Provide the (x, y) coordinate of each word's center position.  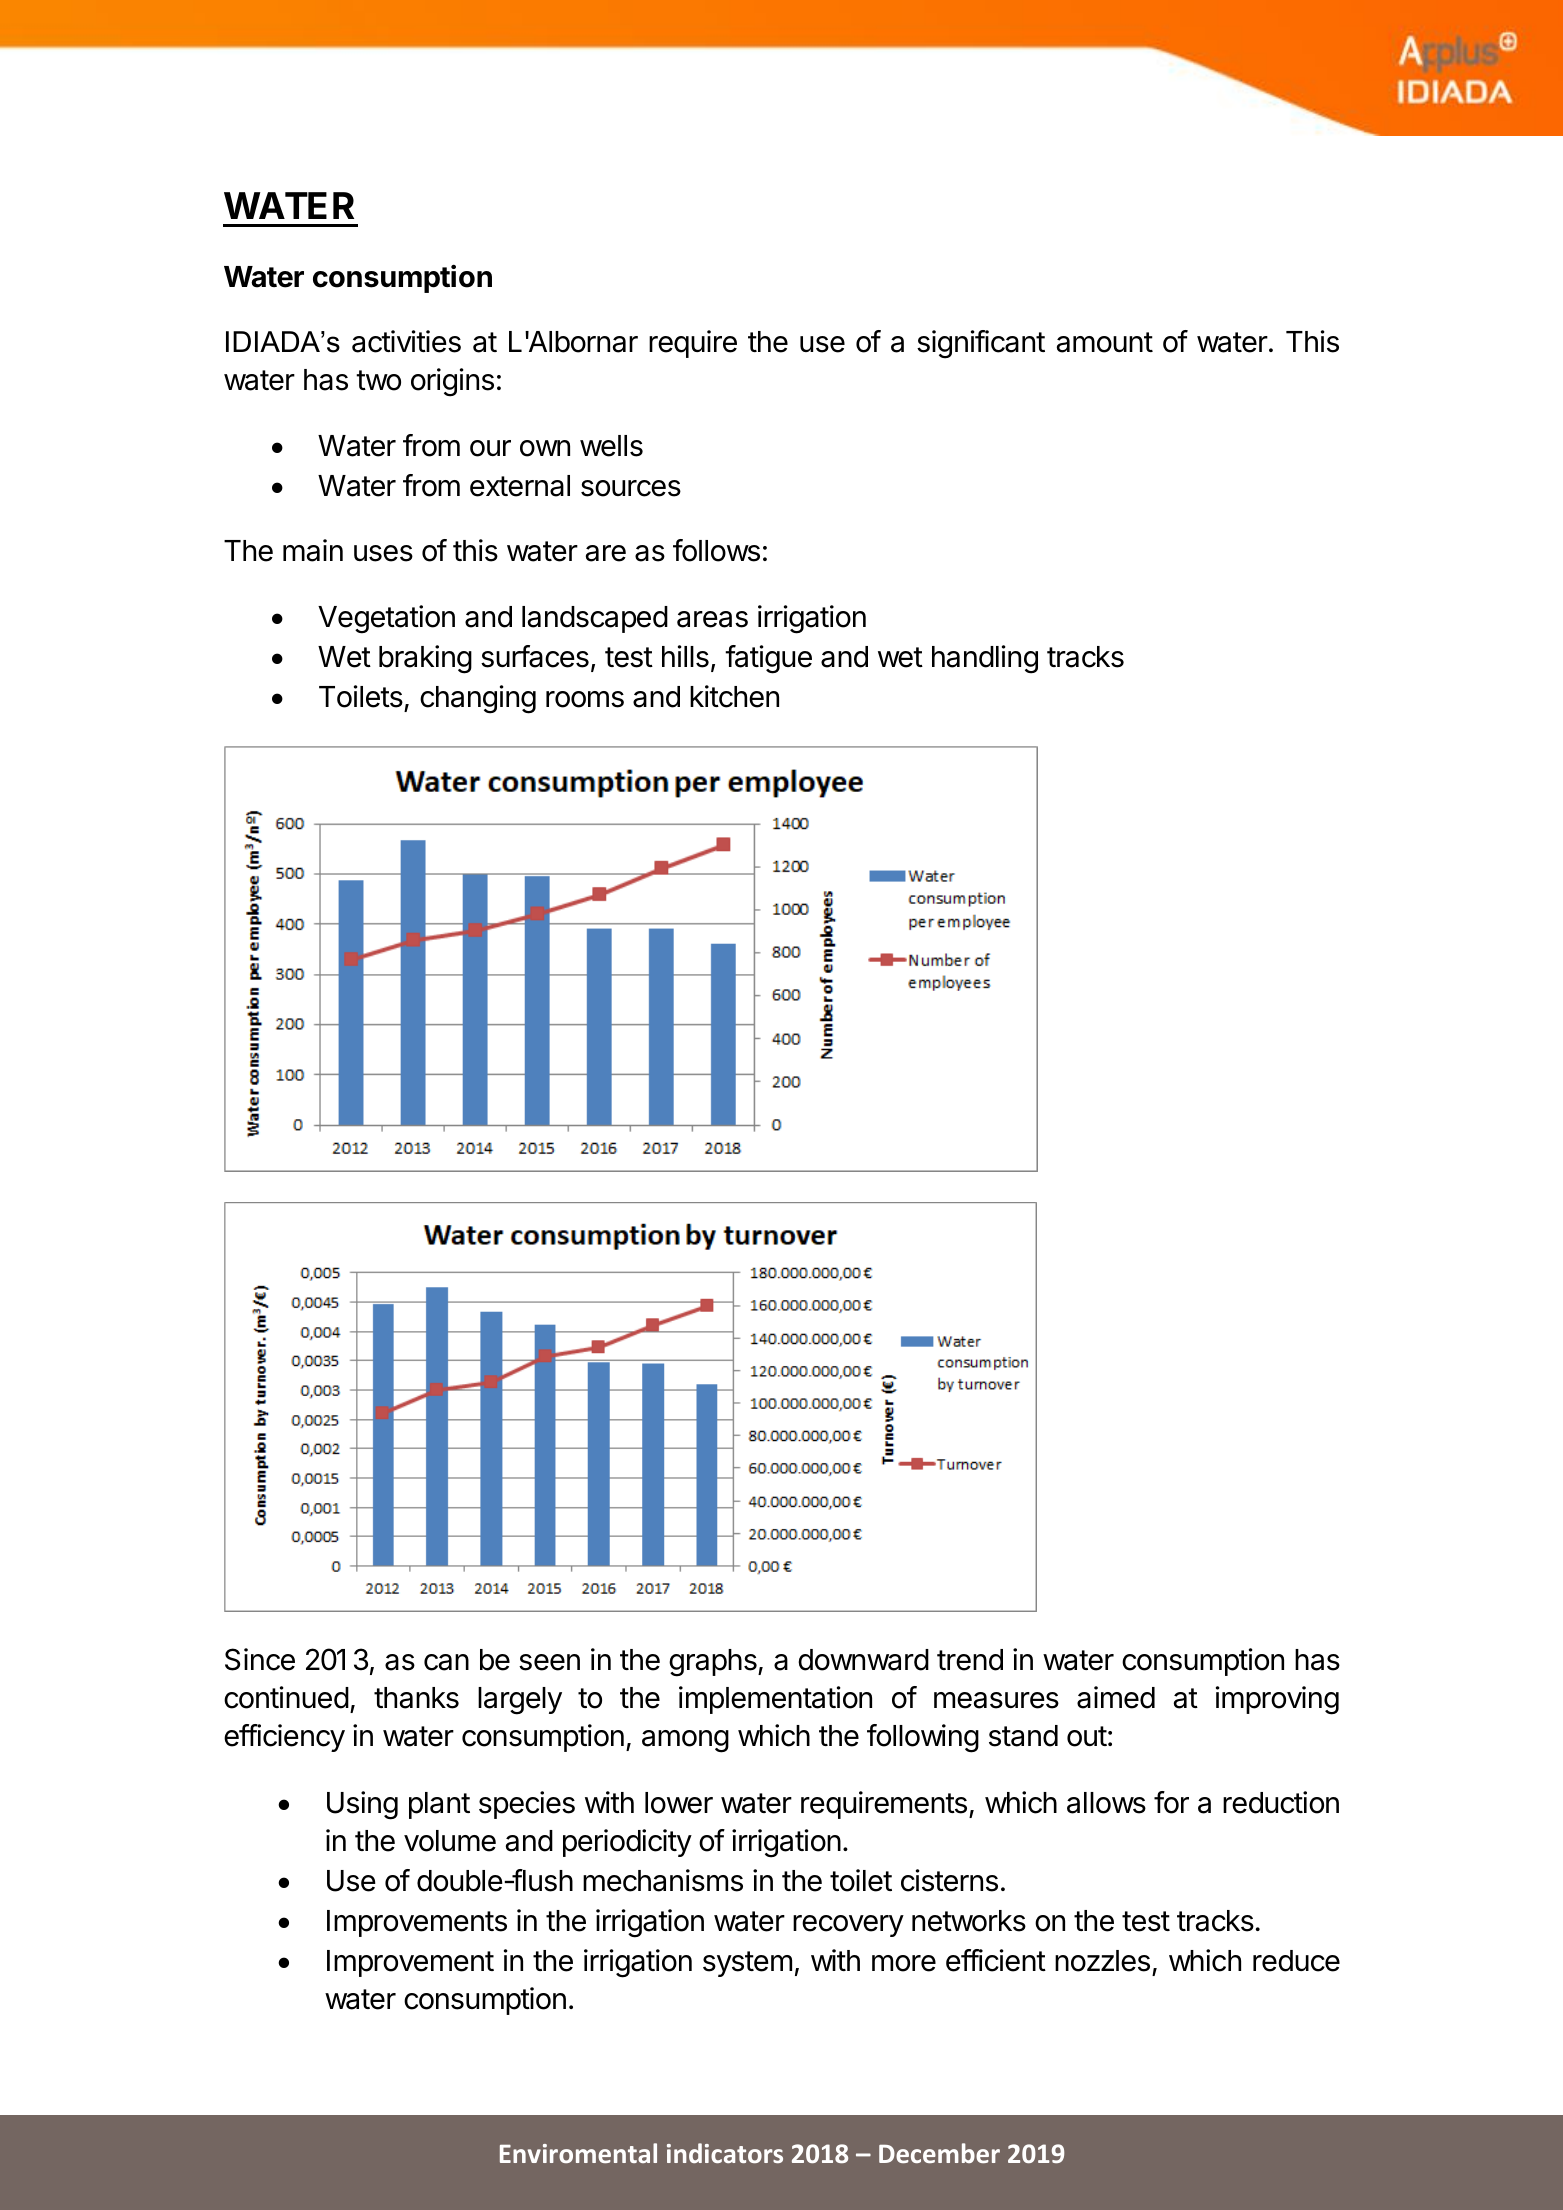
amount (1105, 342)
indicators (725, 2153)
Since (260, 1659)
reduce (1296, 1961)
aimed (1116, 1697)
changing (478, 699)
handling (985, 659)
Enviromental (578, 2153)
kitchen (734, 696)
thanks (416, 1698)
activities (406, 341)
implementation (775, 1700)
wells (611, 446)
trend (970, 1660)
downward (863, 1660)
